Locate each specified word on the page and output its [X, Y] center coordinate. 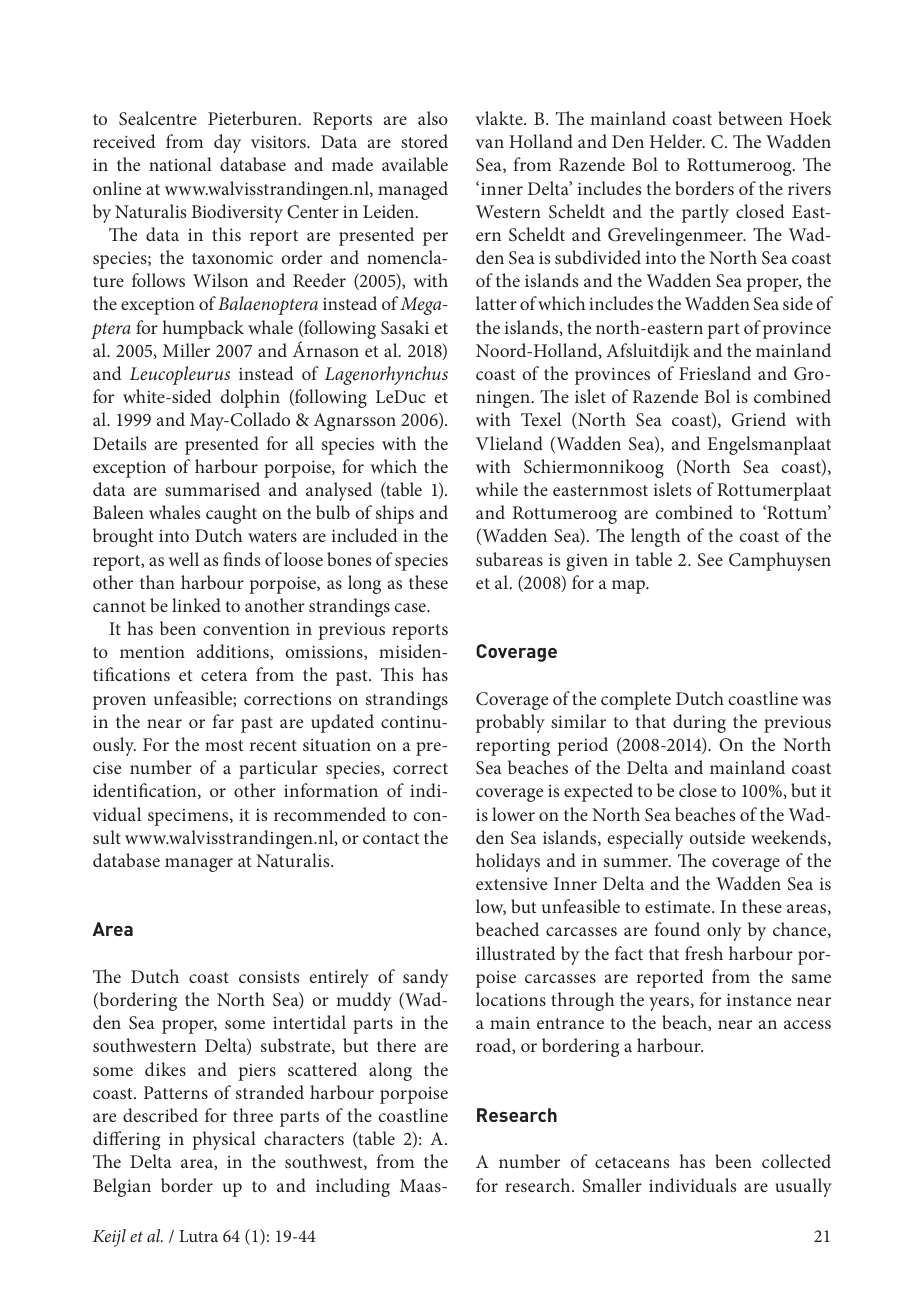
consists [269, 976]
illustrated [516, 953]
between [750, 118]
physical [224, 1140]
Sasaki [405, 327]
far [223, 721]
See [710, 560]
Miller [186, 350]
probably [510, 723]
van [489, 143]
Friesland [715, 373]
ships [395, 514]
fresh [704, 953]
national [180, 164]
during [699, 723]
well [183, 559]
